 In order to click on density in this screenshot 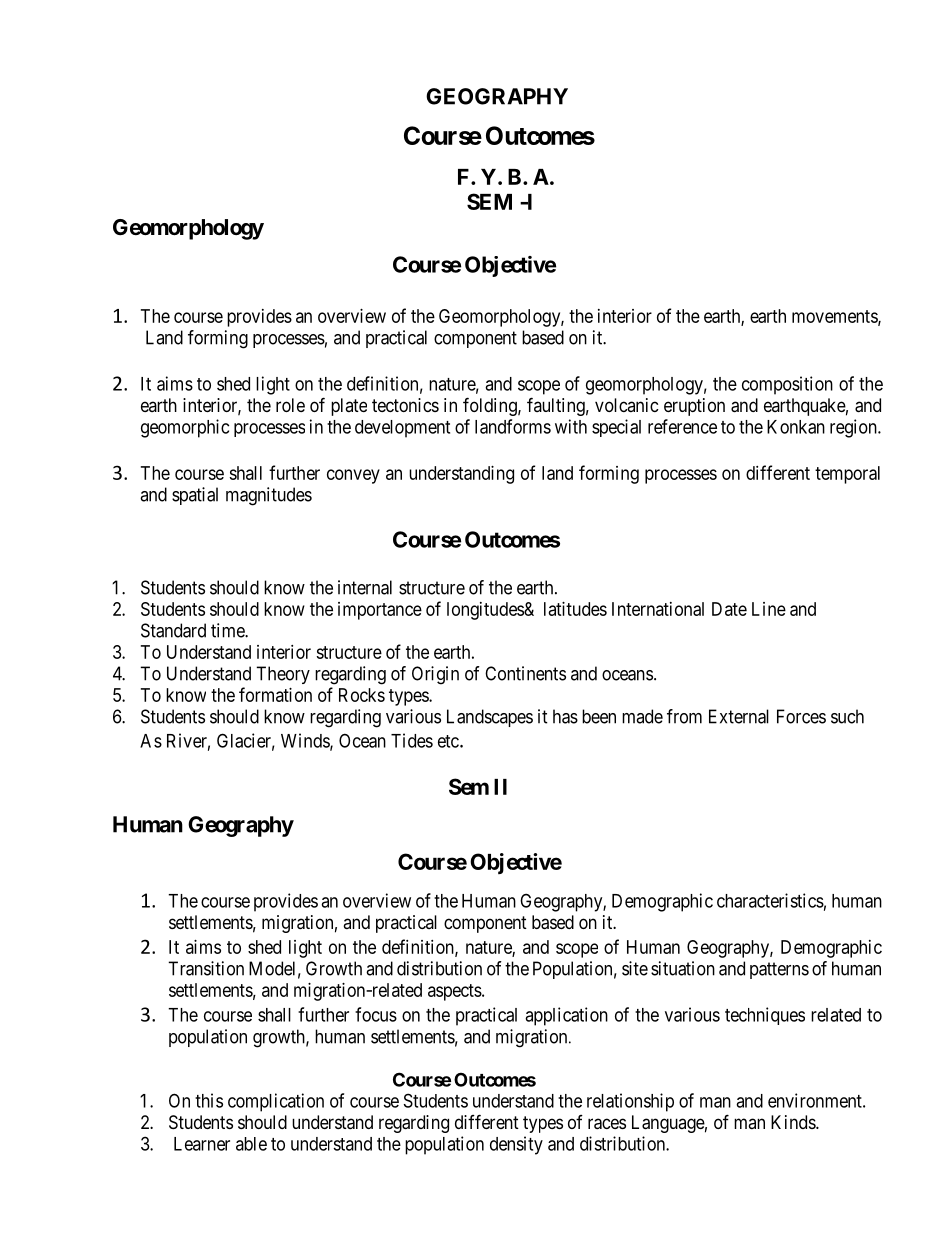, I will do `click(516, 1145)`.
